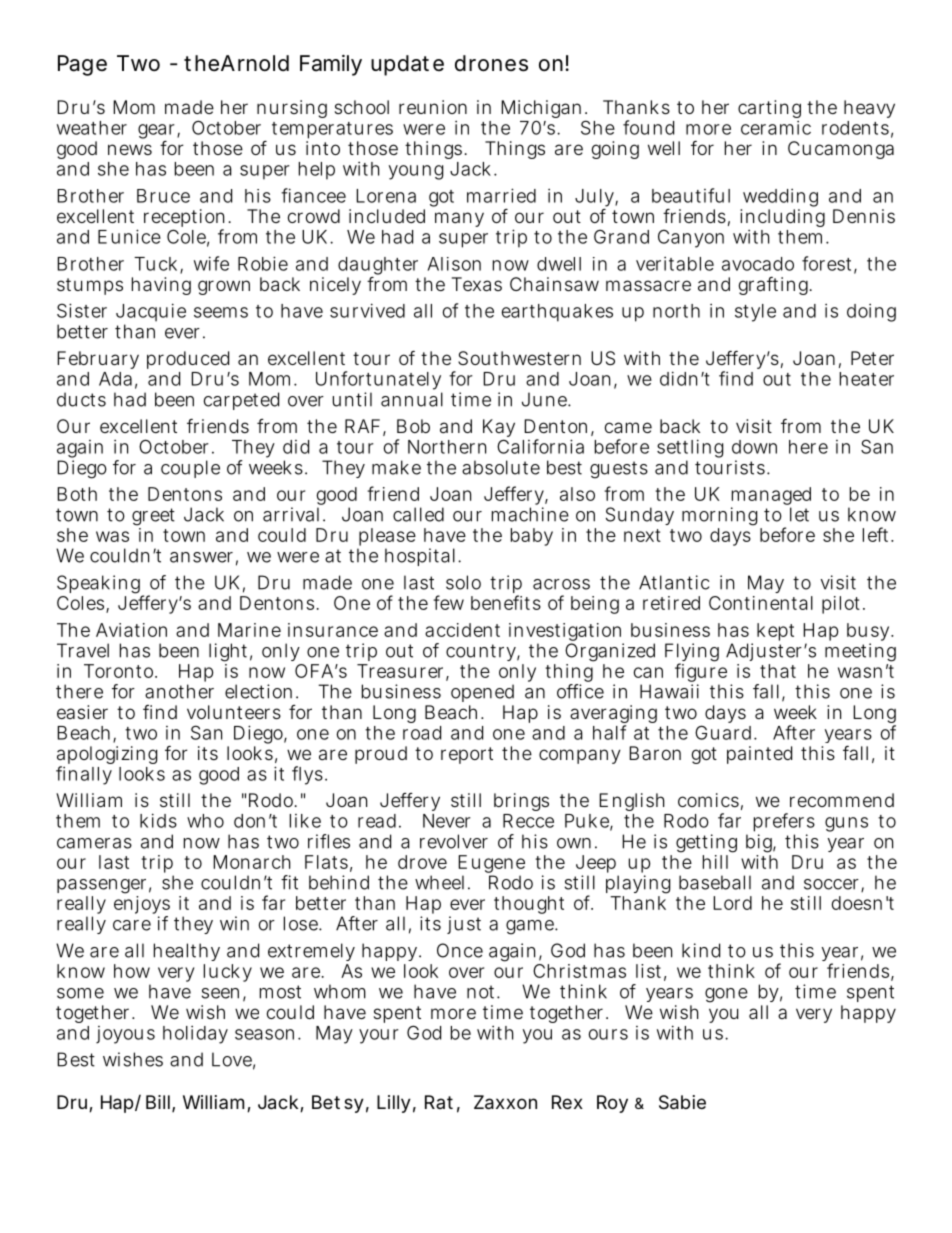 This page has height=1233, width=952. Describe the element at coordinates (769, 109) in the page. I see `carting` at that location.
